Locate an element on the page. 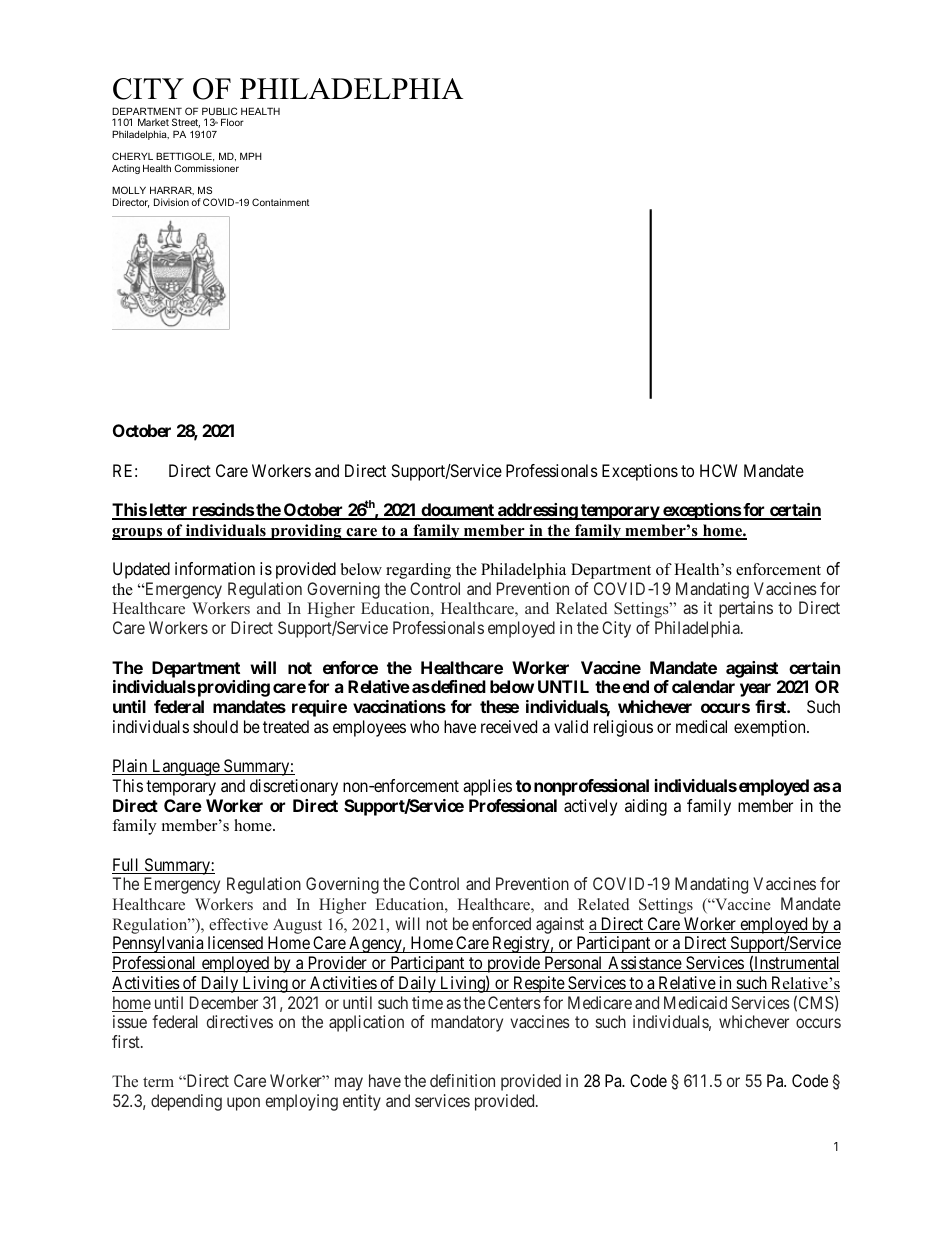 This page has height=1233, width=952. should is located at coordinates (215, 726).
